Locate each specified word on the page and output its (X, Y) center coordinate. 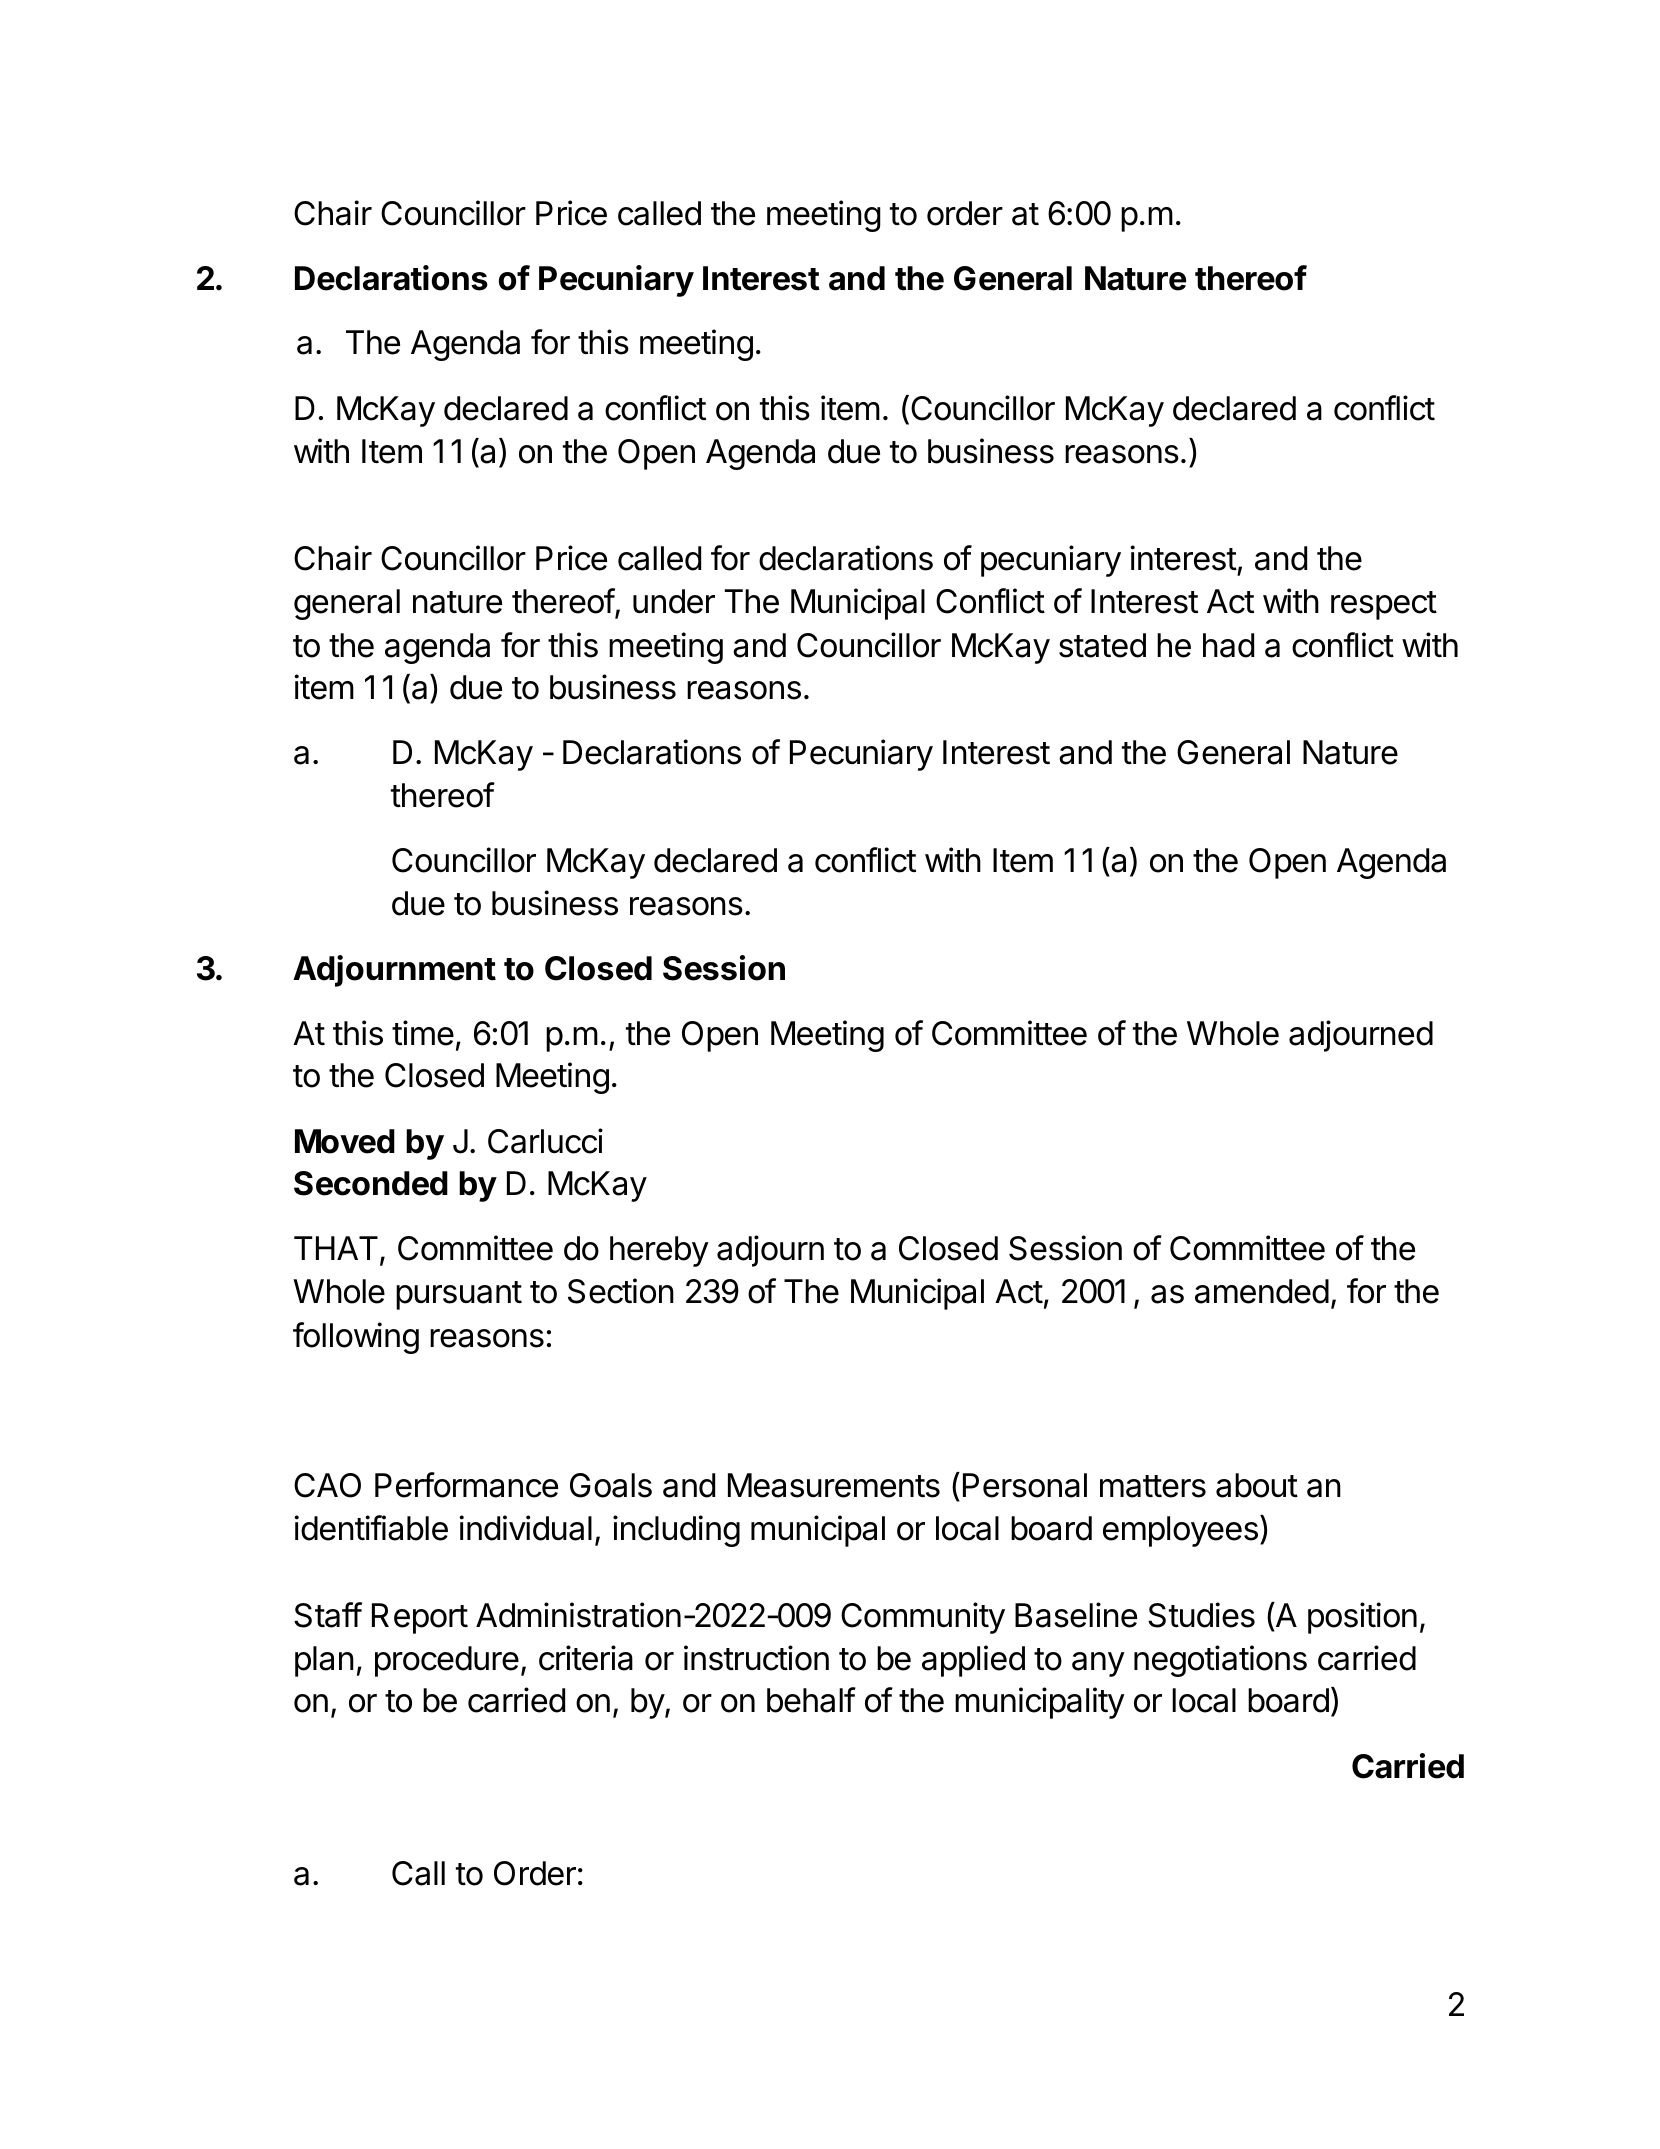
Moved (345, 1141)
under (674, 601)
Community (923, 1618)
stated (1102, 645)
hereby (659, 1251)
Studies (1201, 1615)
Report (420, 1618)
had (1228, 645)
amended (1262, 1291)
